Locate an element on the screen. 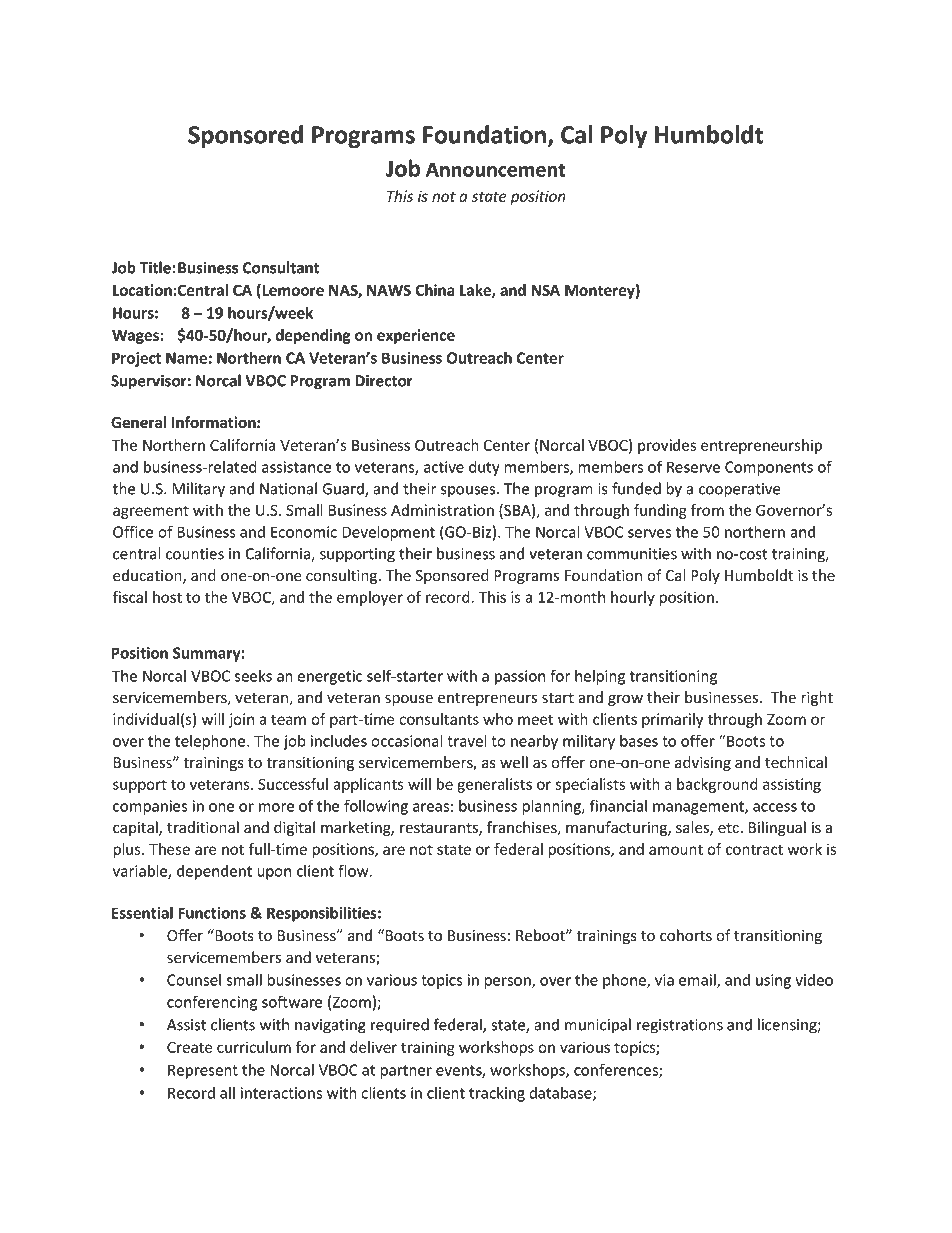  Title is located at coordinates (156, 267).
